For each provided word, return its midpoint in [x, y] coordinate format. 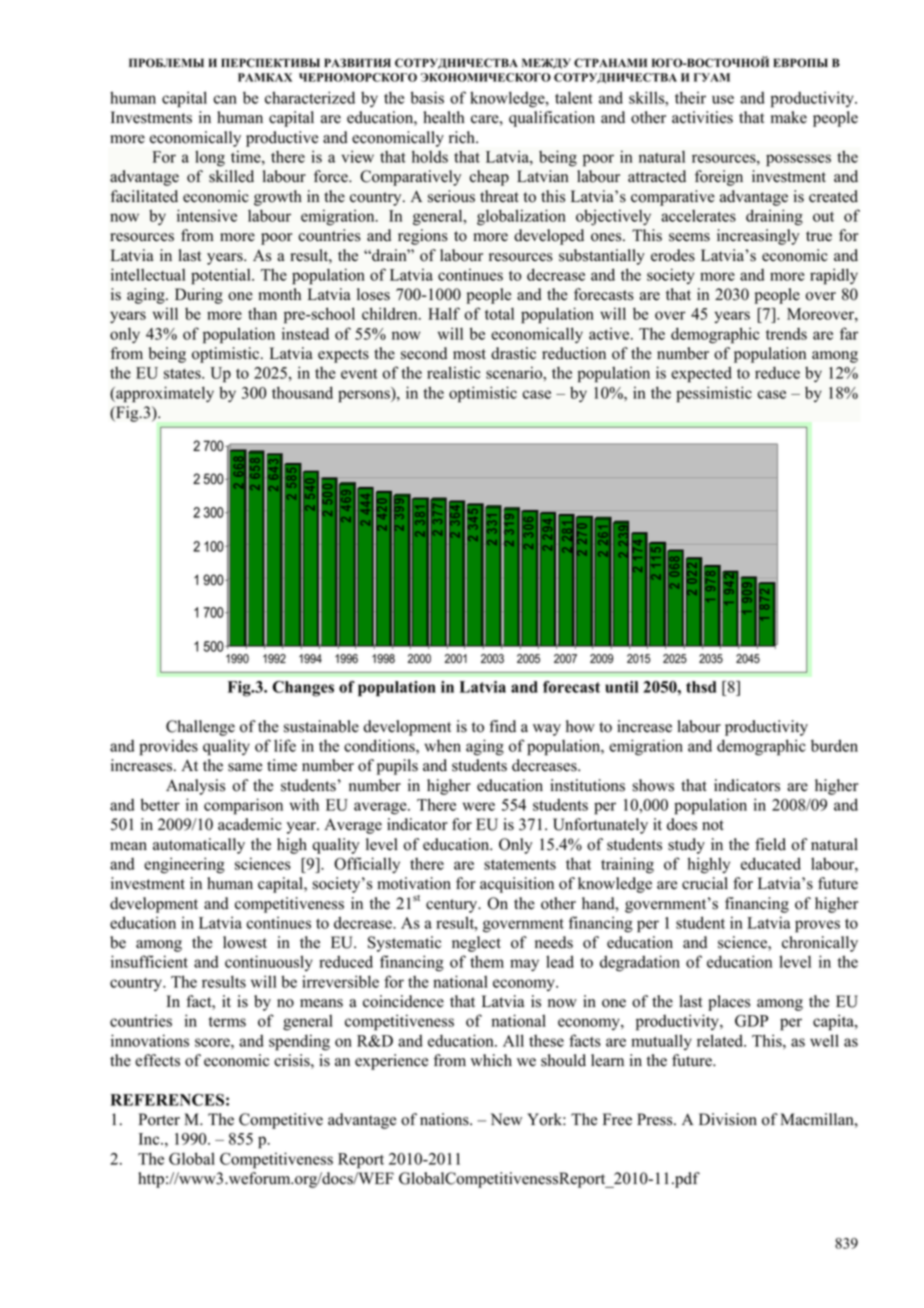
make [789, 117]
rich [463, 137]
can [225, 99]
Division [728, 1119]
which [491, 1060]
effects [157, 1060]
